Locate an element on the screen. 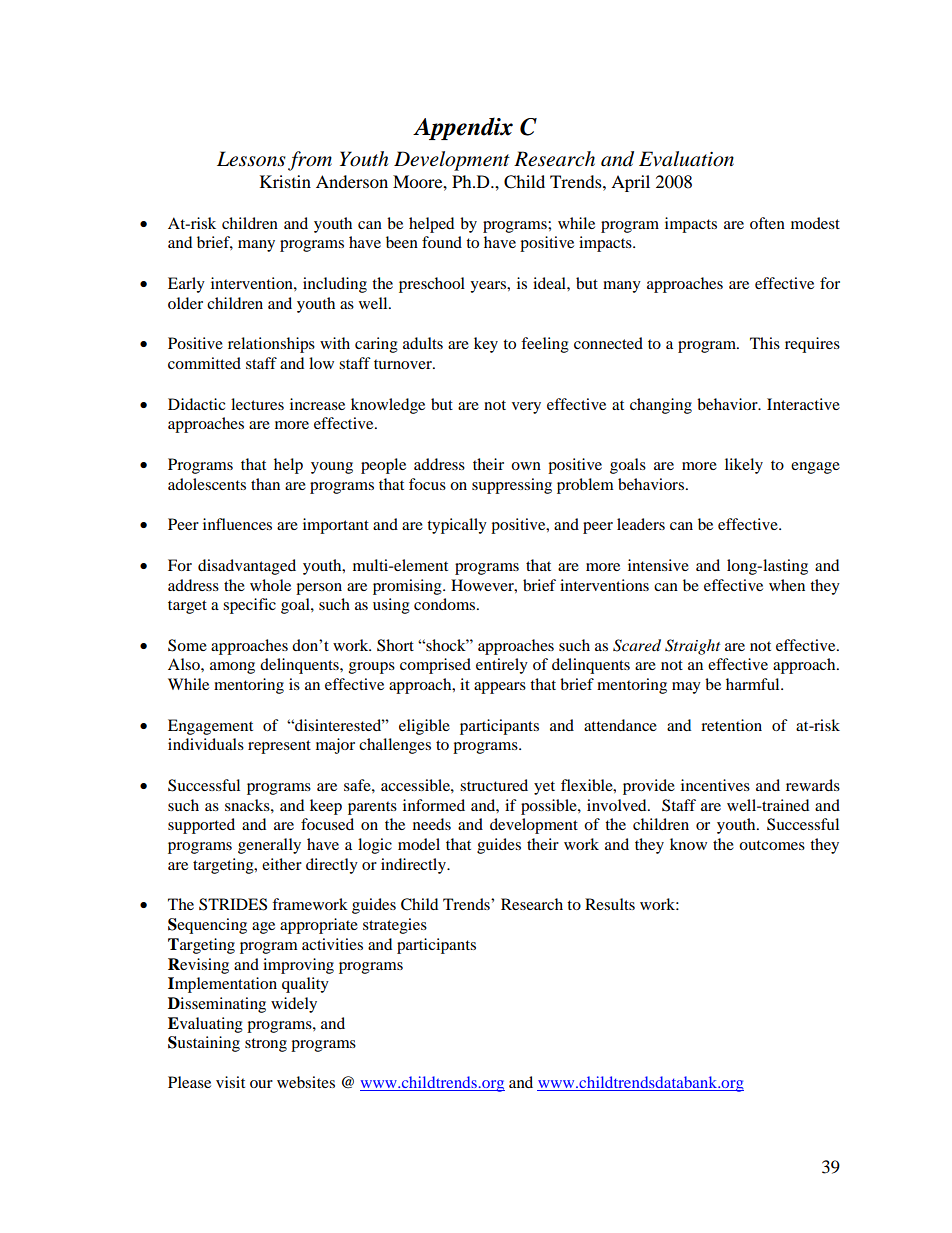  Appendix is located at coordinates (463, 128).
